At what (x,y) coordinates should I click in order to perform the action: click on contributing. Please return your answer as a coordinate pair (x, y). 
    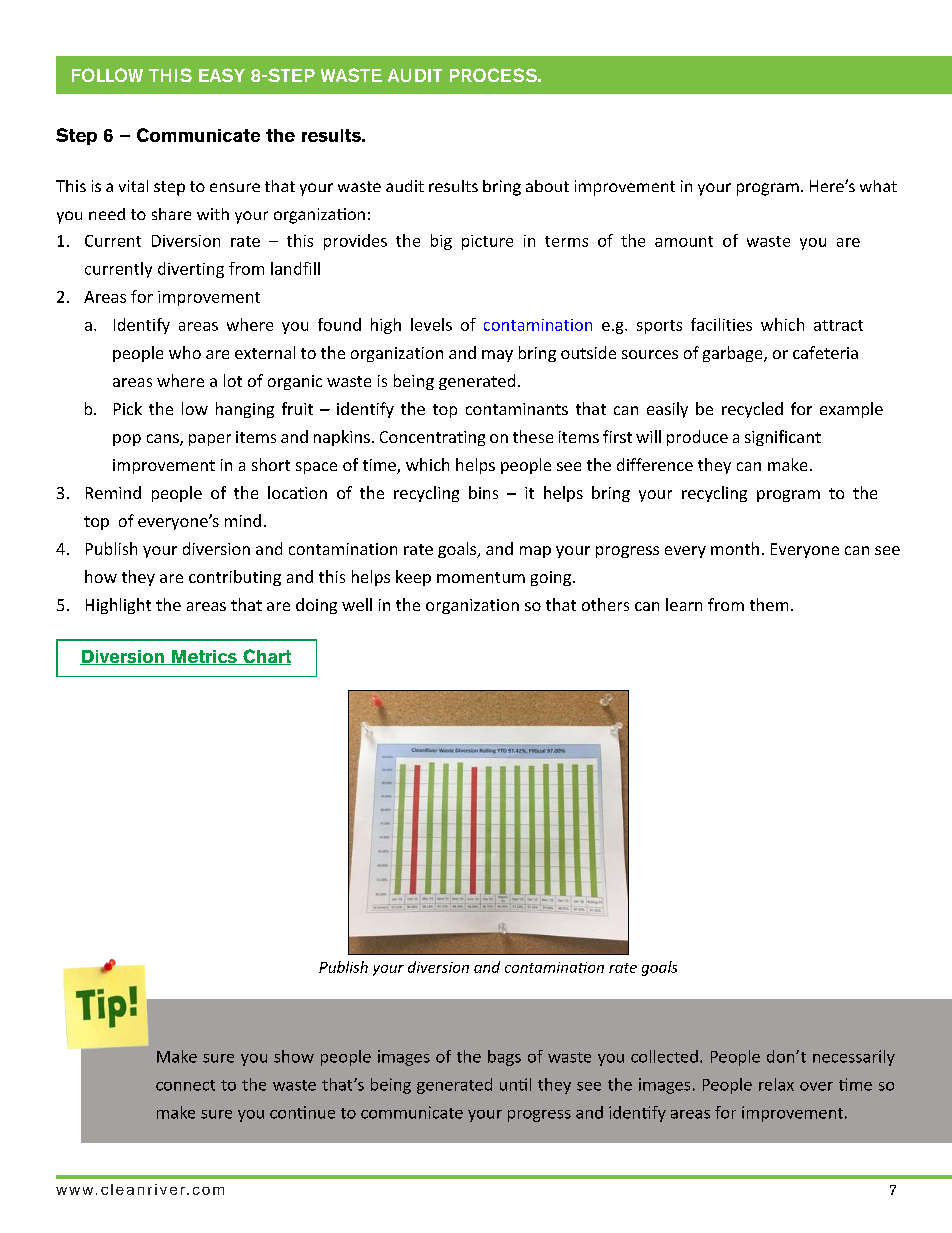
    Looking at the image, I should click on (235, 578).
